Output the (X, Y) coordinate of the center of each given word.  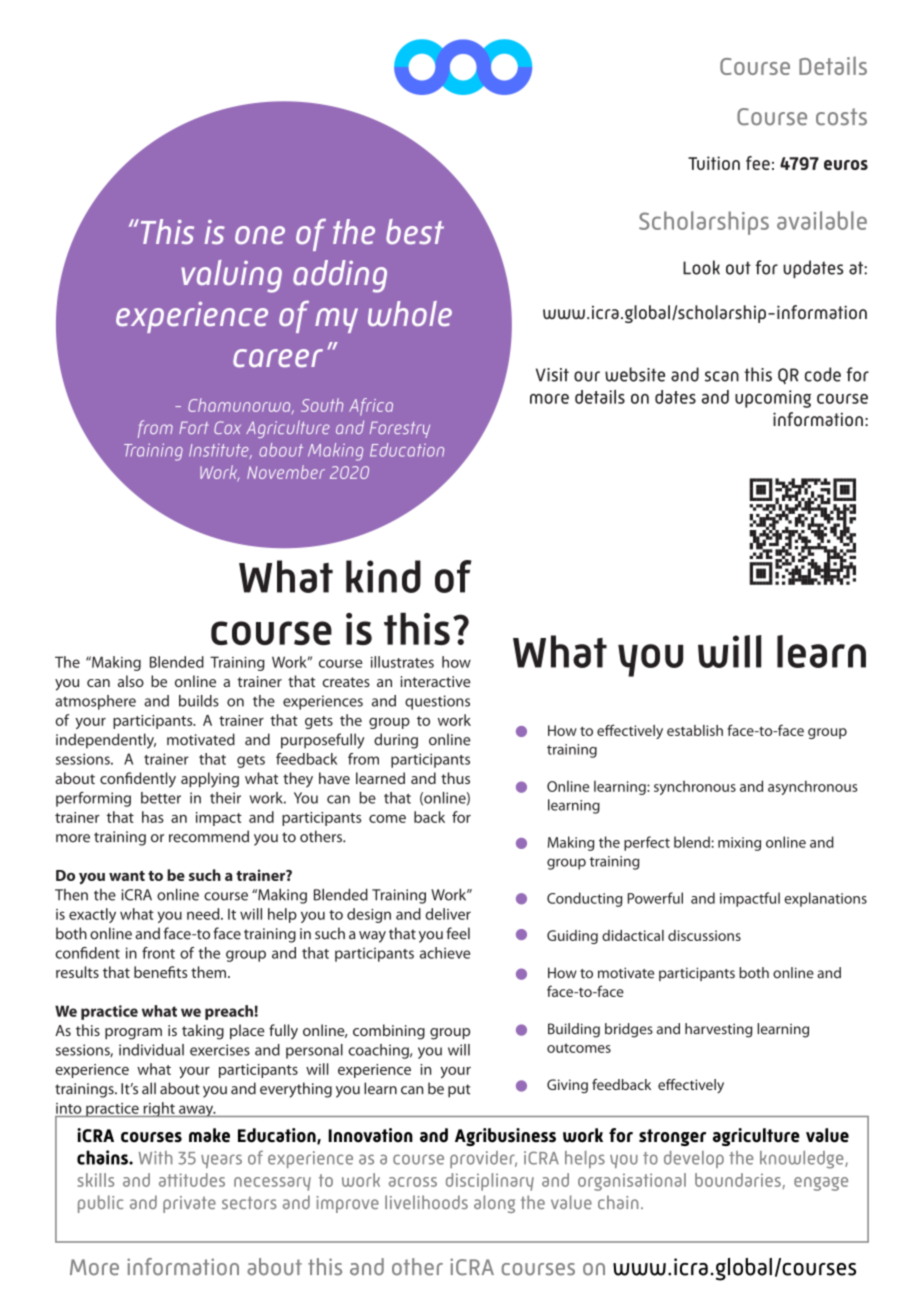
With (155, 1157)
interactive (436, 681)
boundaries (738, 1180)
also (131, 681)
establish (695, 730)
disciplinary (490, 1182)
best (415, 231)
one (260, 235)
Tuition (714, 163)
